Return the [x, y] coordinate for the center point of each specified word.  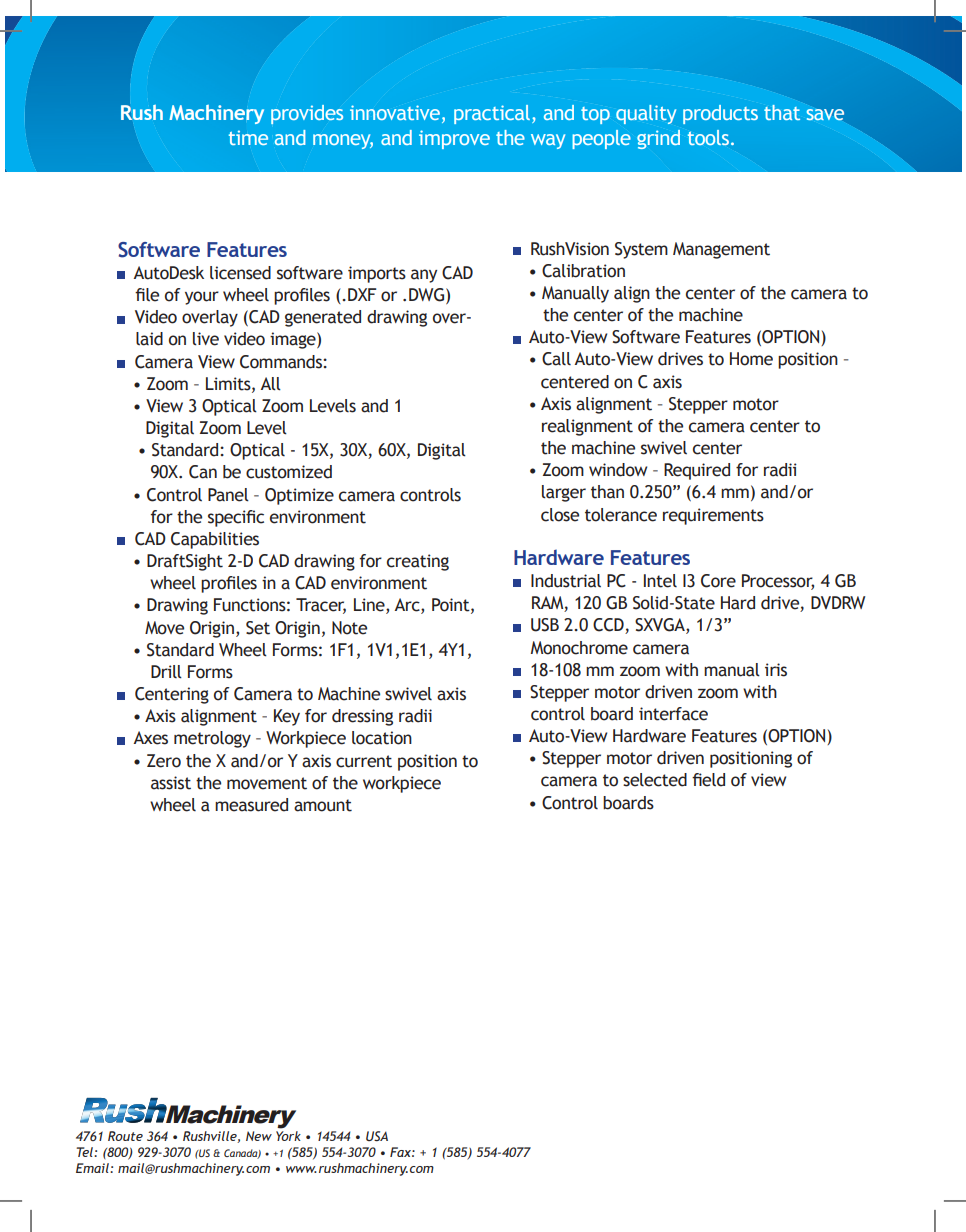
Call [556, 359]
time [248, 137]
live [206, 339]
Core [718, 581]
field [708, 780]
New [259, 1136]
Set [258, 628]
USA [377, 1136]
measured [251, 805]
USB [545, 625]
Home [751, 359]
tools [708, 137]
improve [454, 139]
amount [323, 805]
